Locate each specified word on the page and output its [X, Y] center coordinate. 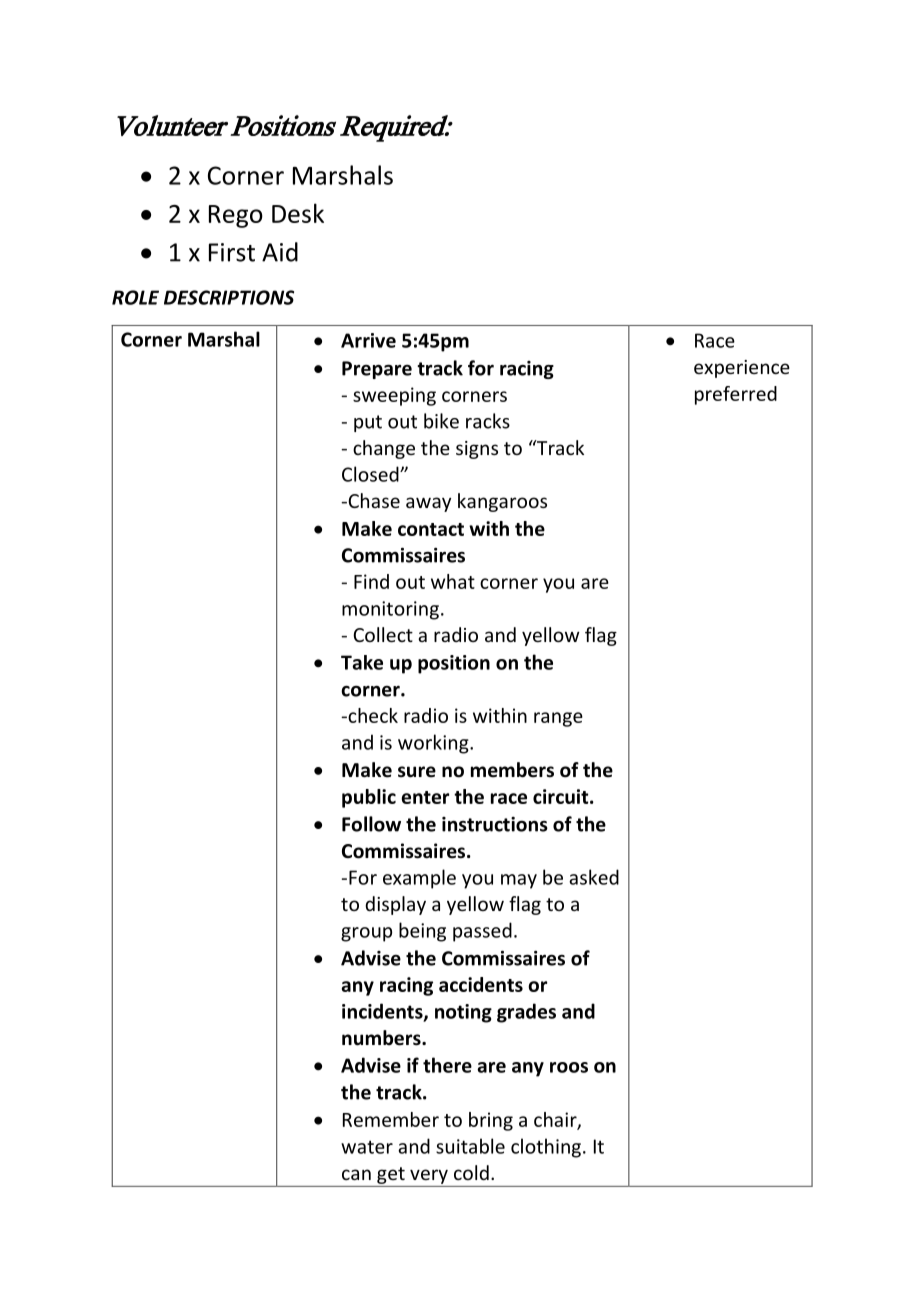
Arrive [368, 340]
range [558, 719]
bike [441, 421]
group [366, 934]
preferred [736, 395]
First [232, 252]
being [422, 932]
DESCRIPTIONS [229, 297]
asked [594, 877]
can [356, 1174]
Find [371, 581]
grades [526, 1013]
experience [742, 369]
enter [425, 797]
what [453, 581]
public [369, 798]
